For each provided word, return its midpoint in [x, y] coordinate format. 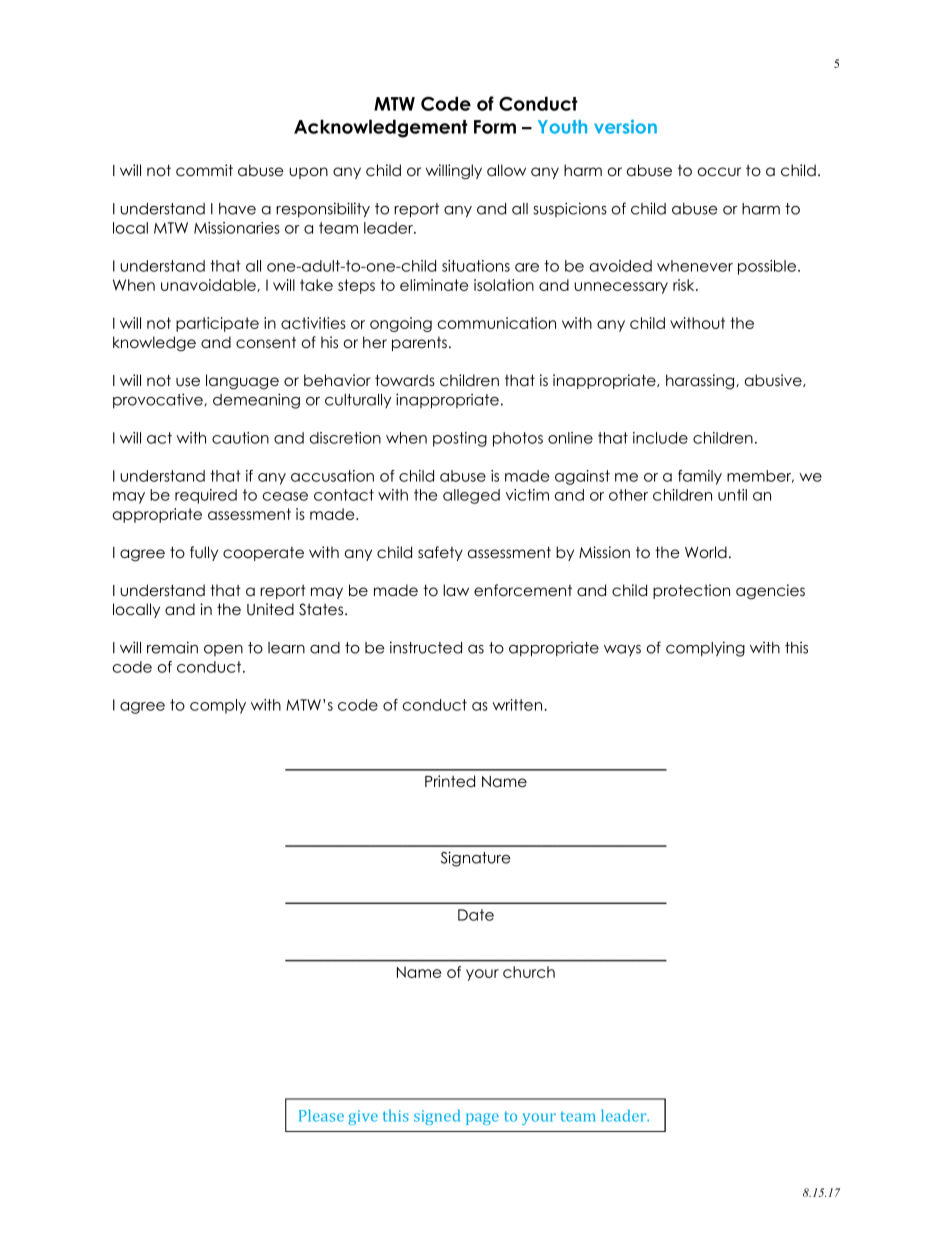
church [529, 972]
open [223, 650]
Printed [450, 781]
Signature [475, 859]
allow [506, 170]
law [456, 590]
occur [719, 172]
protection [691, 591]
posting [460, 439]
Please [321, 1115]
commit [204, 170]
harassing [701, 382]
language [242, 382]
